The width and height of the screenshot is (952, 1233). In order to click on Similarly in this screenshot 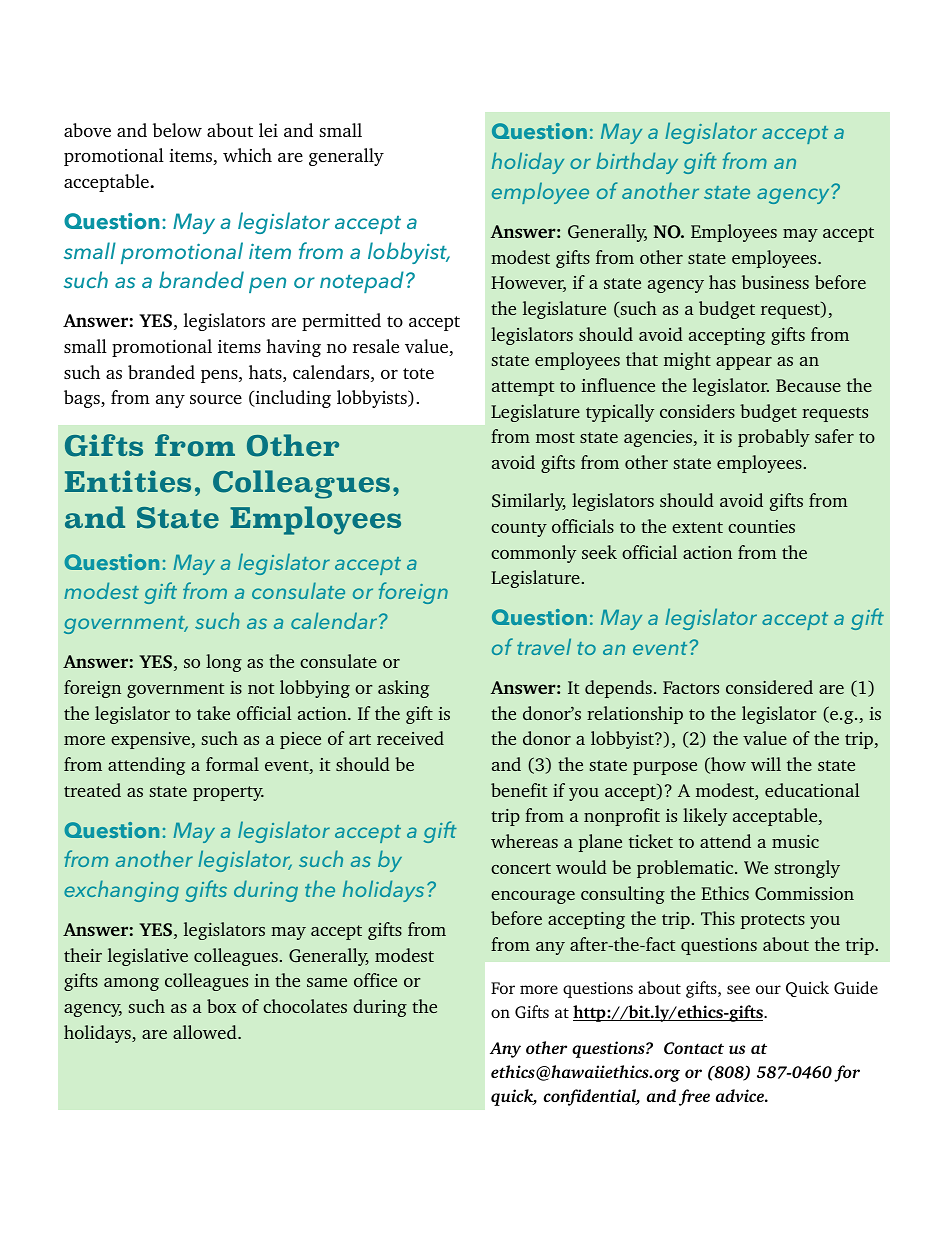, I will do `click(529, 502)`.
